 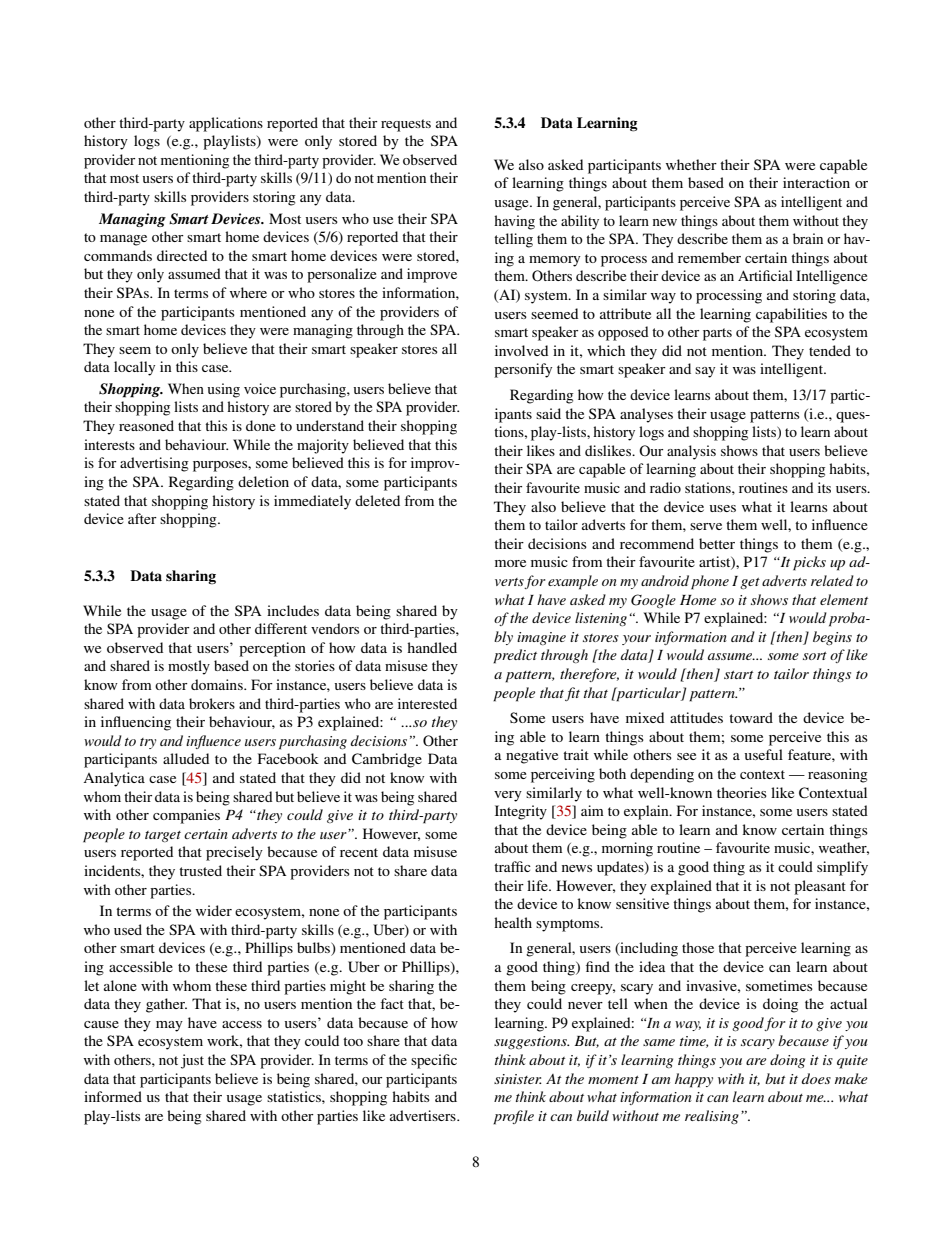 I want to click on directed, so click(x=182, y=255).
